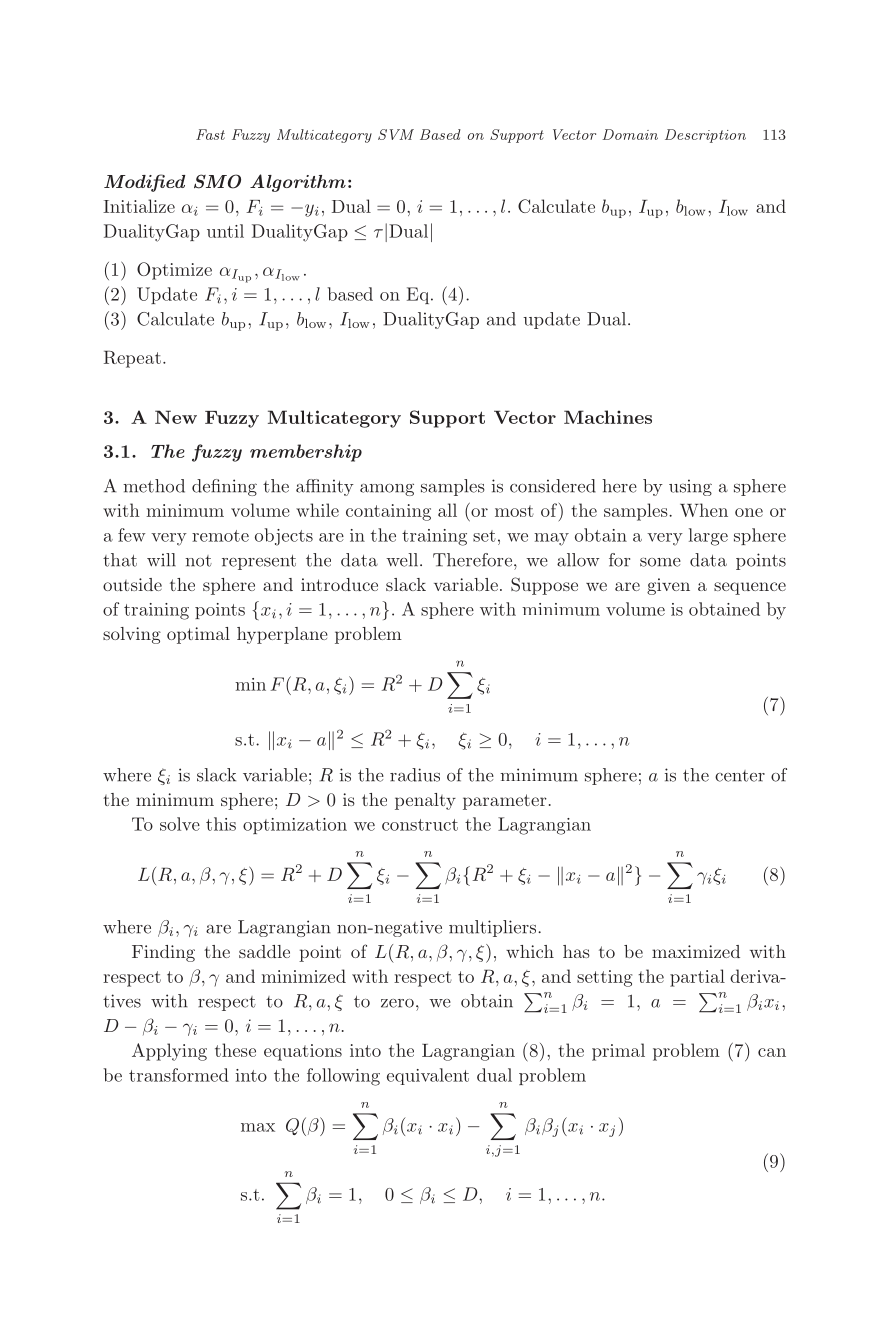  Describe the element at coordinates (169, 1052) in the image. I see `Applying` at that location.
